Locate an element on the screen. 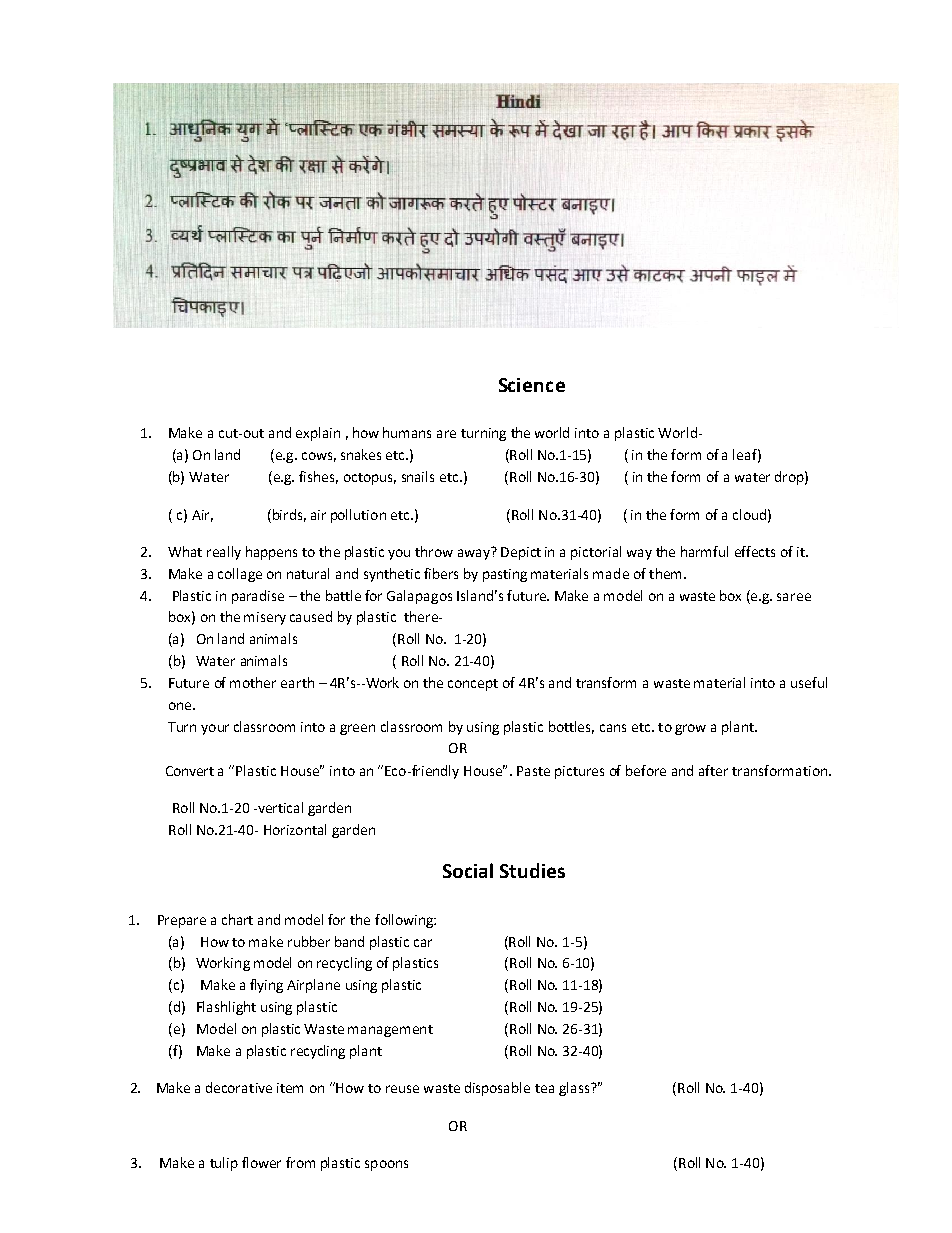  explain is located at coordinates (318, 434).
